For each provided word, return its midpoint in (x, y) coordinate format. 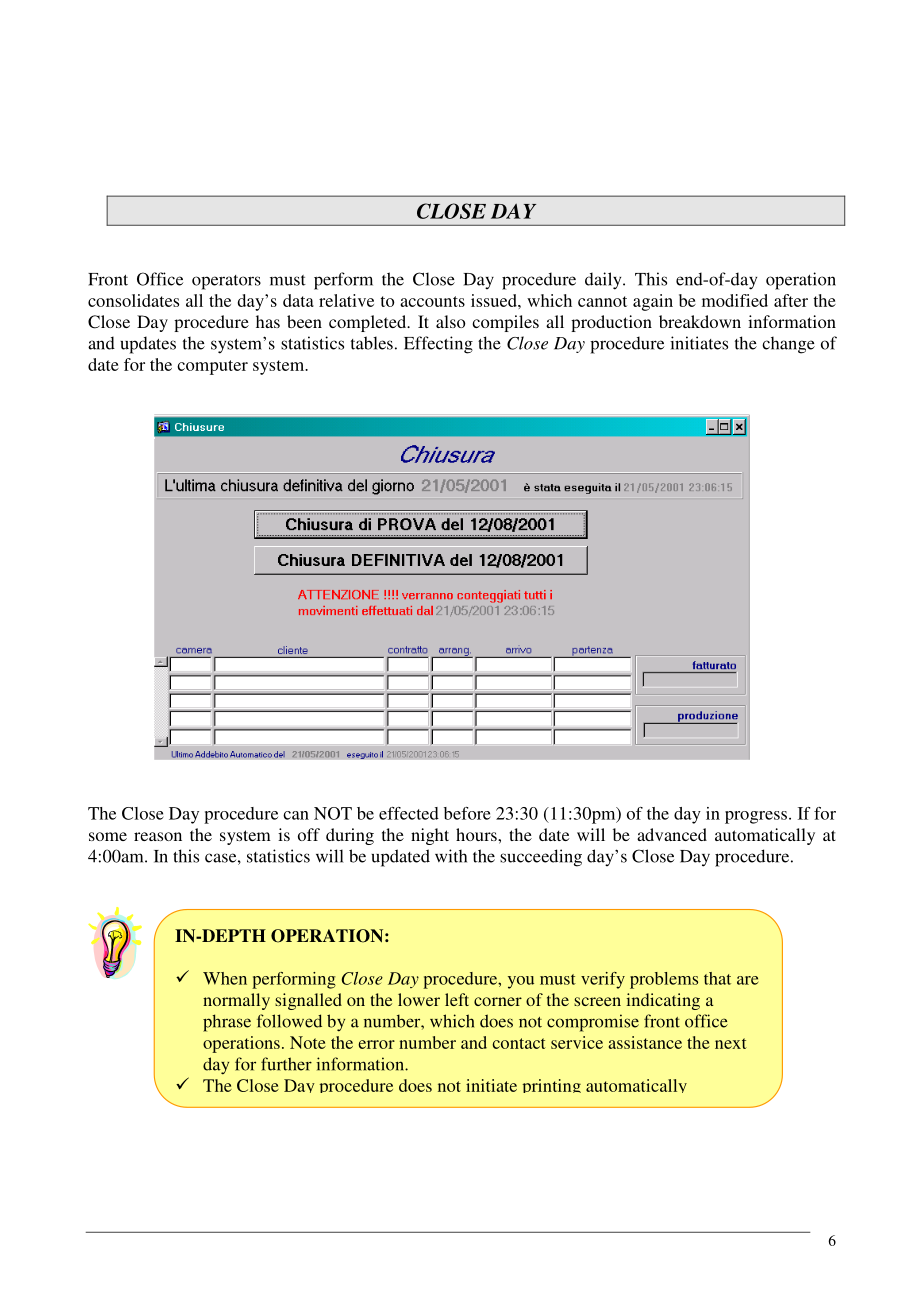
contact (519, 1043)
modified (735, 300)
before (467, 813)
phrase (227, 1023)
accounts (432, 301)
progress (756, 817)
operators (226, 282)
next (731, 1043)
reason (158, 836)
